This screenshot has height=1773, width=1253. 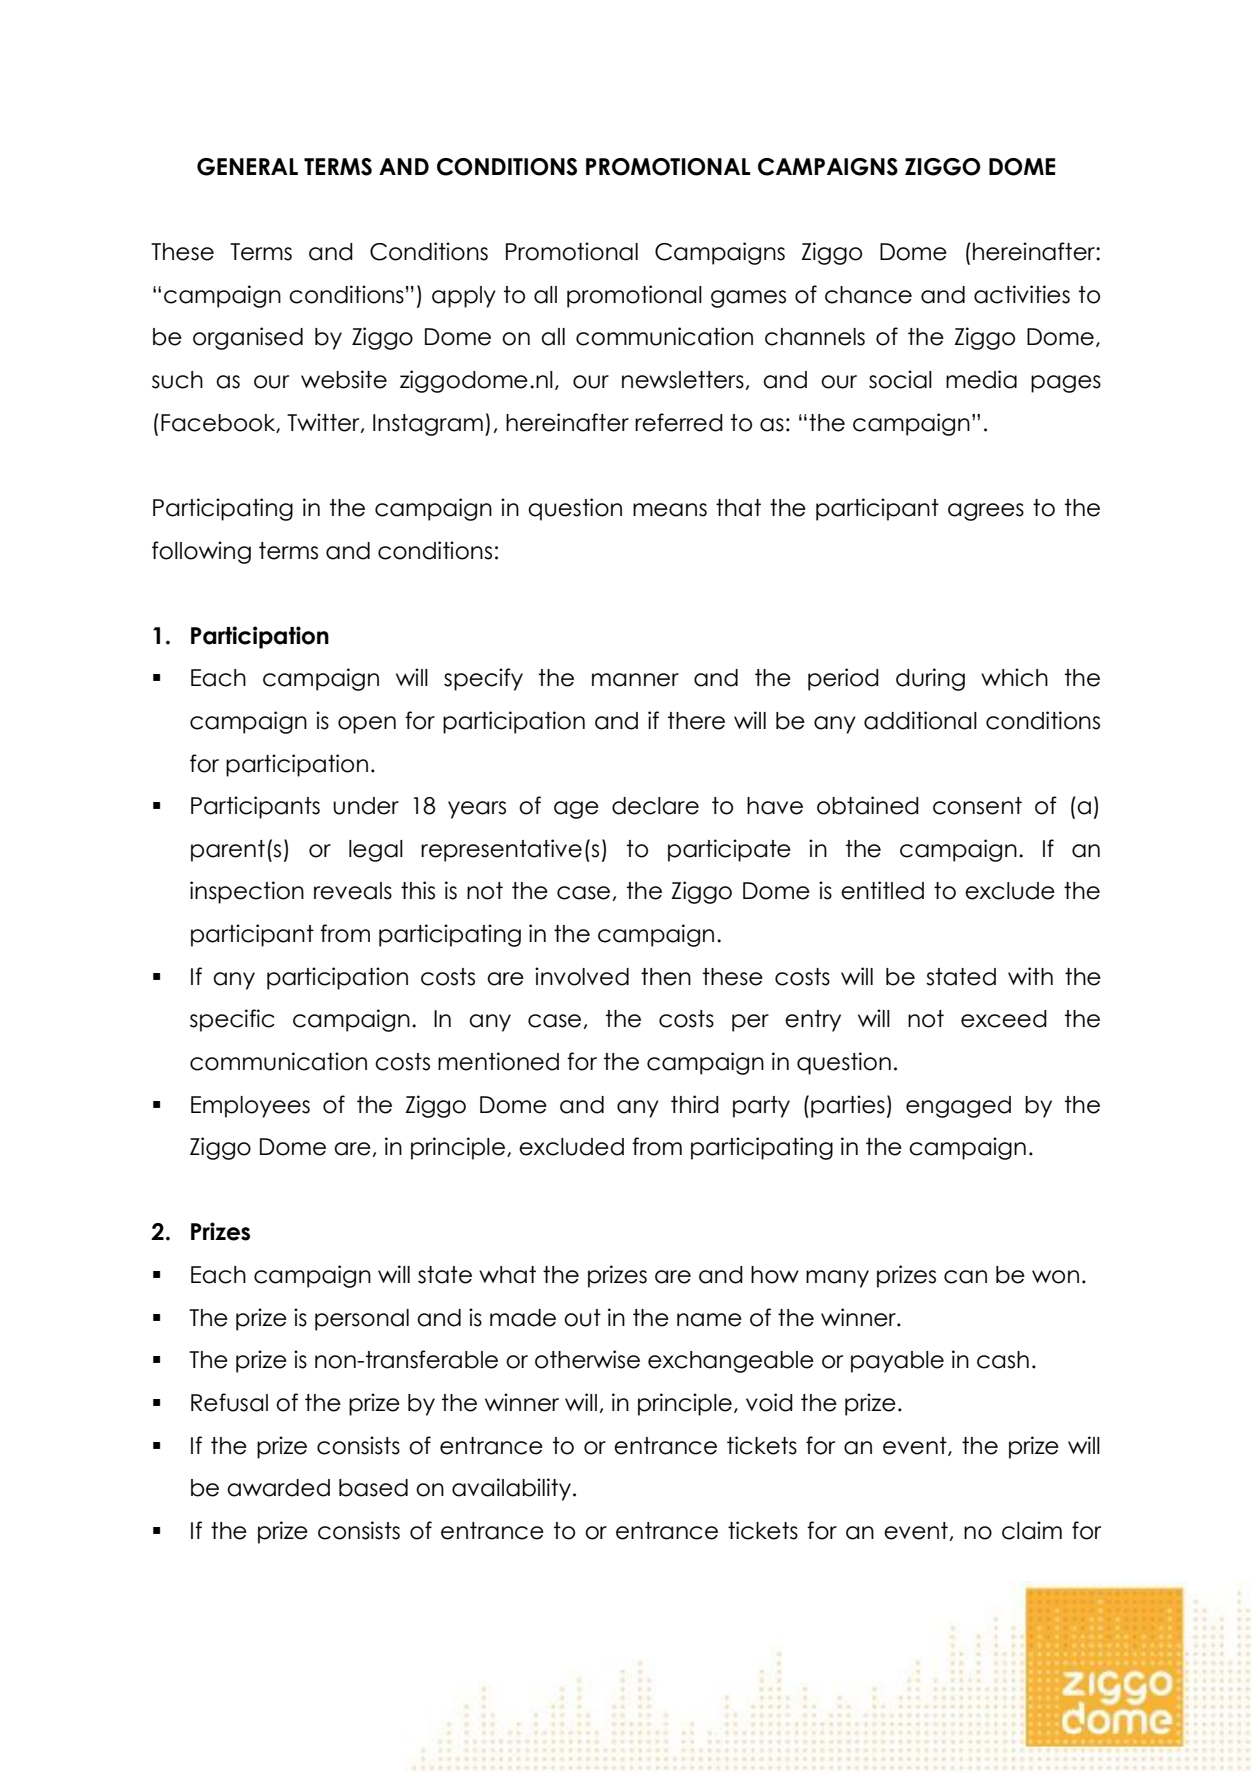 What do you see at coordinates (635, 680) in the screenshot?
I see `manner` at bounding box center [635, 680].
